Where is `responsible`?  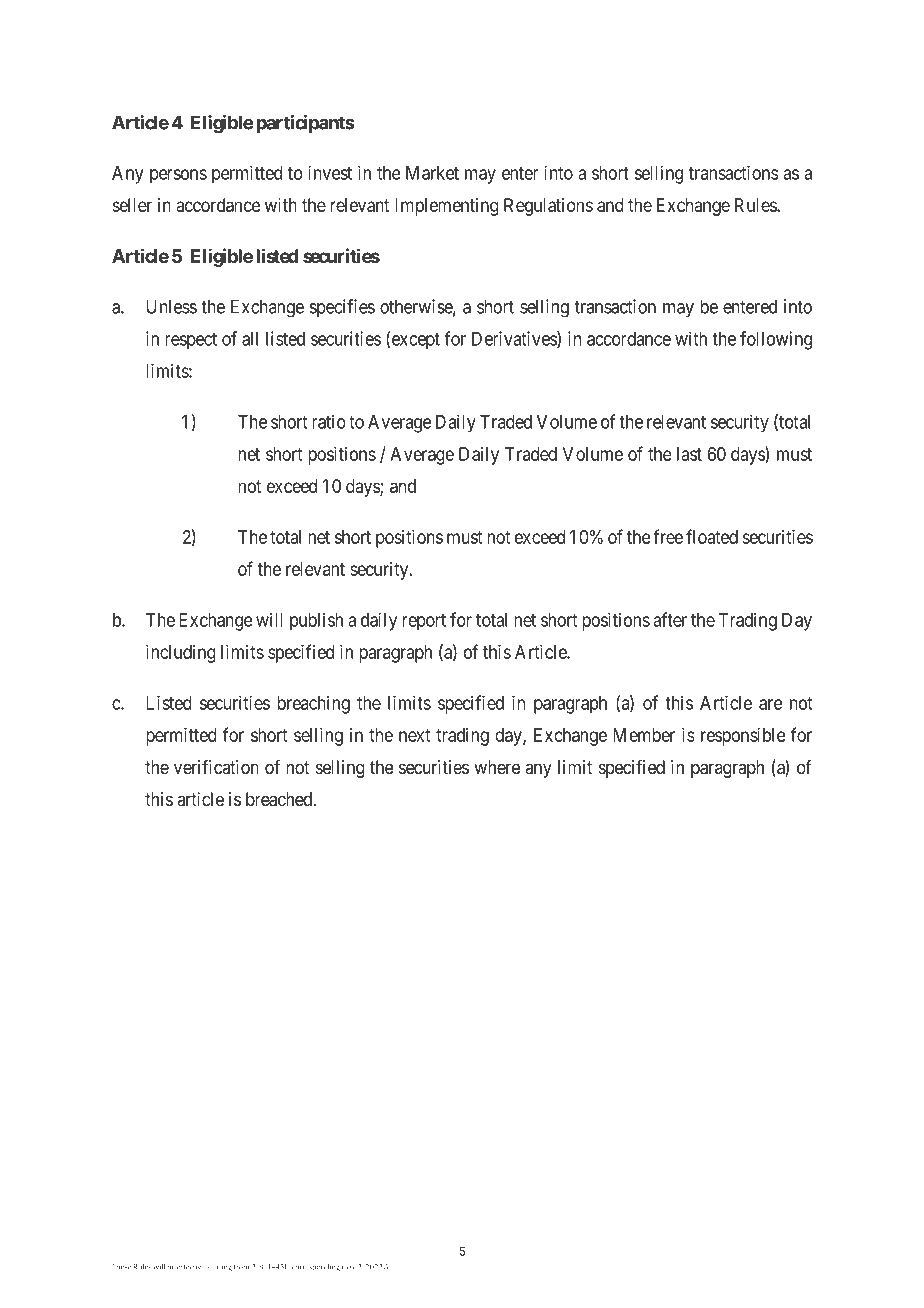 responsible is located at coordinates (743, 737).
